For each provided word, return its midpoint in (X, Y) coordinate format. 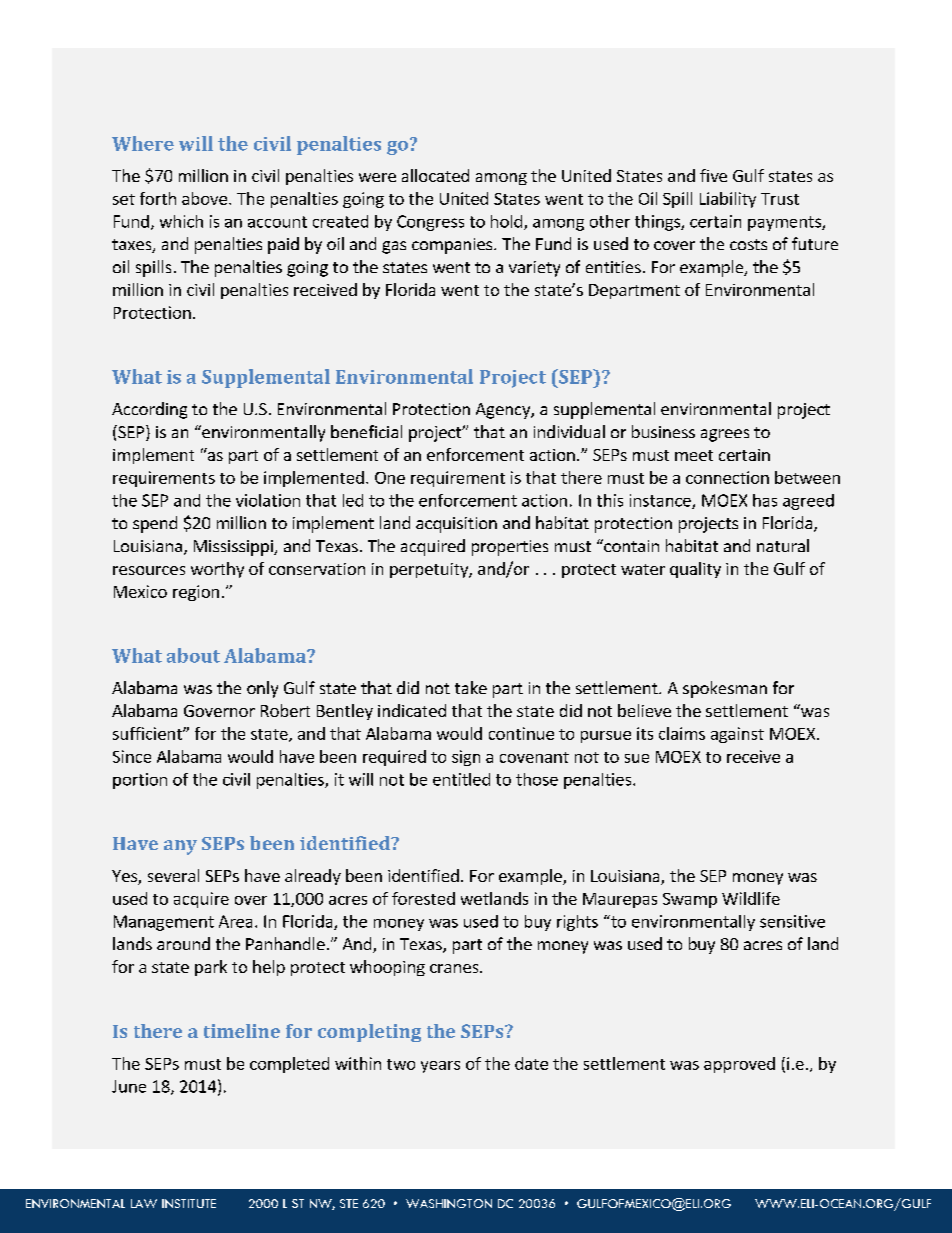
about (193, 655)
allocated (435, 175)
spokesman (725, 689)
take (471, 687)
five (713, 175)
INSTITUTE (189, 1203)
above (204, 198)
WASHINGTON (449, 1203)
